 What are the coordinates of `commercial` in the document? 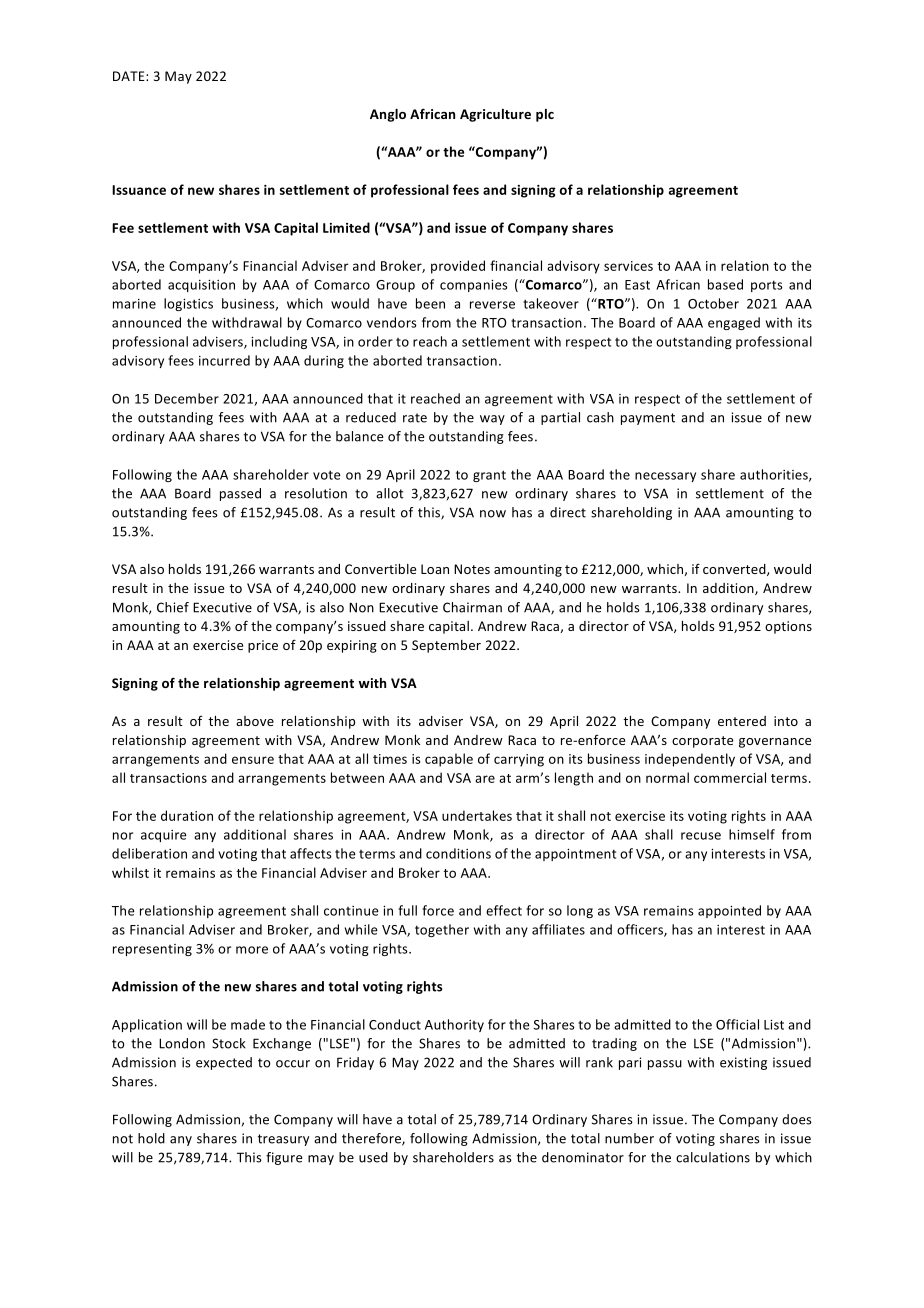 It's located at (730, 777).
